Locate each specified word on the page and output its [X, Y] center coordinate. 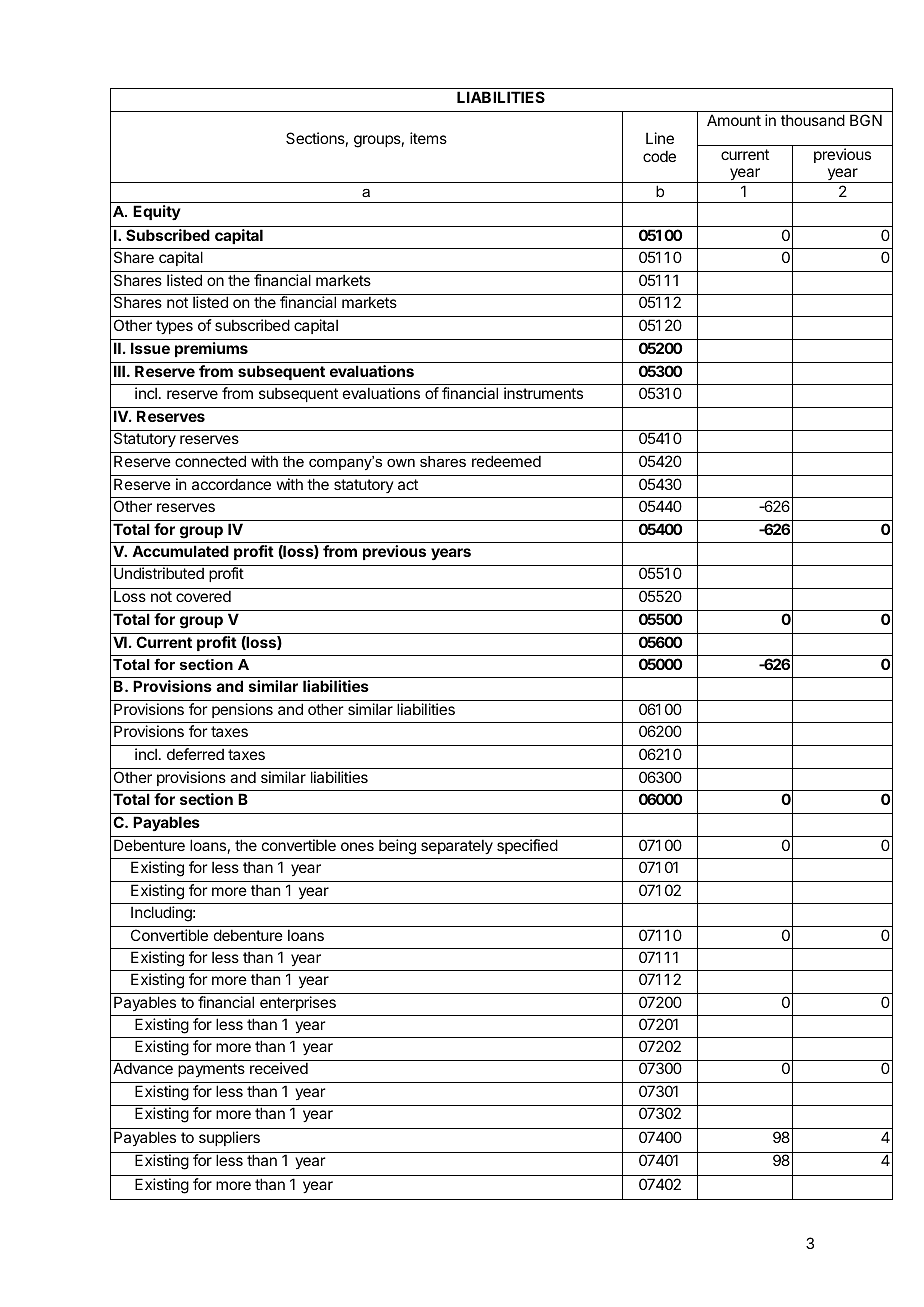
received [279, 1068]
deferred [195, 754]
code [659, 156]
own [401, 463]
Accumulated [180, 551]
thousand [813, 120]
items [428, 138]
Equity [157, 212]
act [408, 484]
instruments [543, 393]
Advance [143, 1068]
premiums [211, 349]
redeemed [506, 461]
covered [203, 596]
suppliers [229, 1138]
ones [357, 846]
